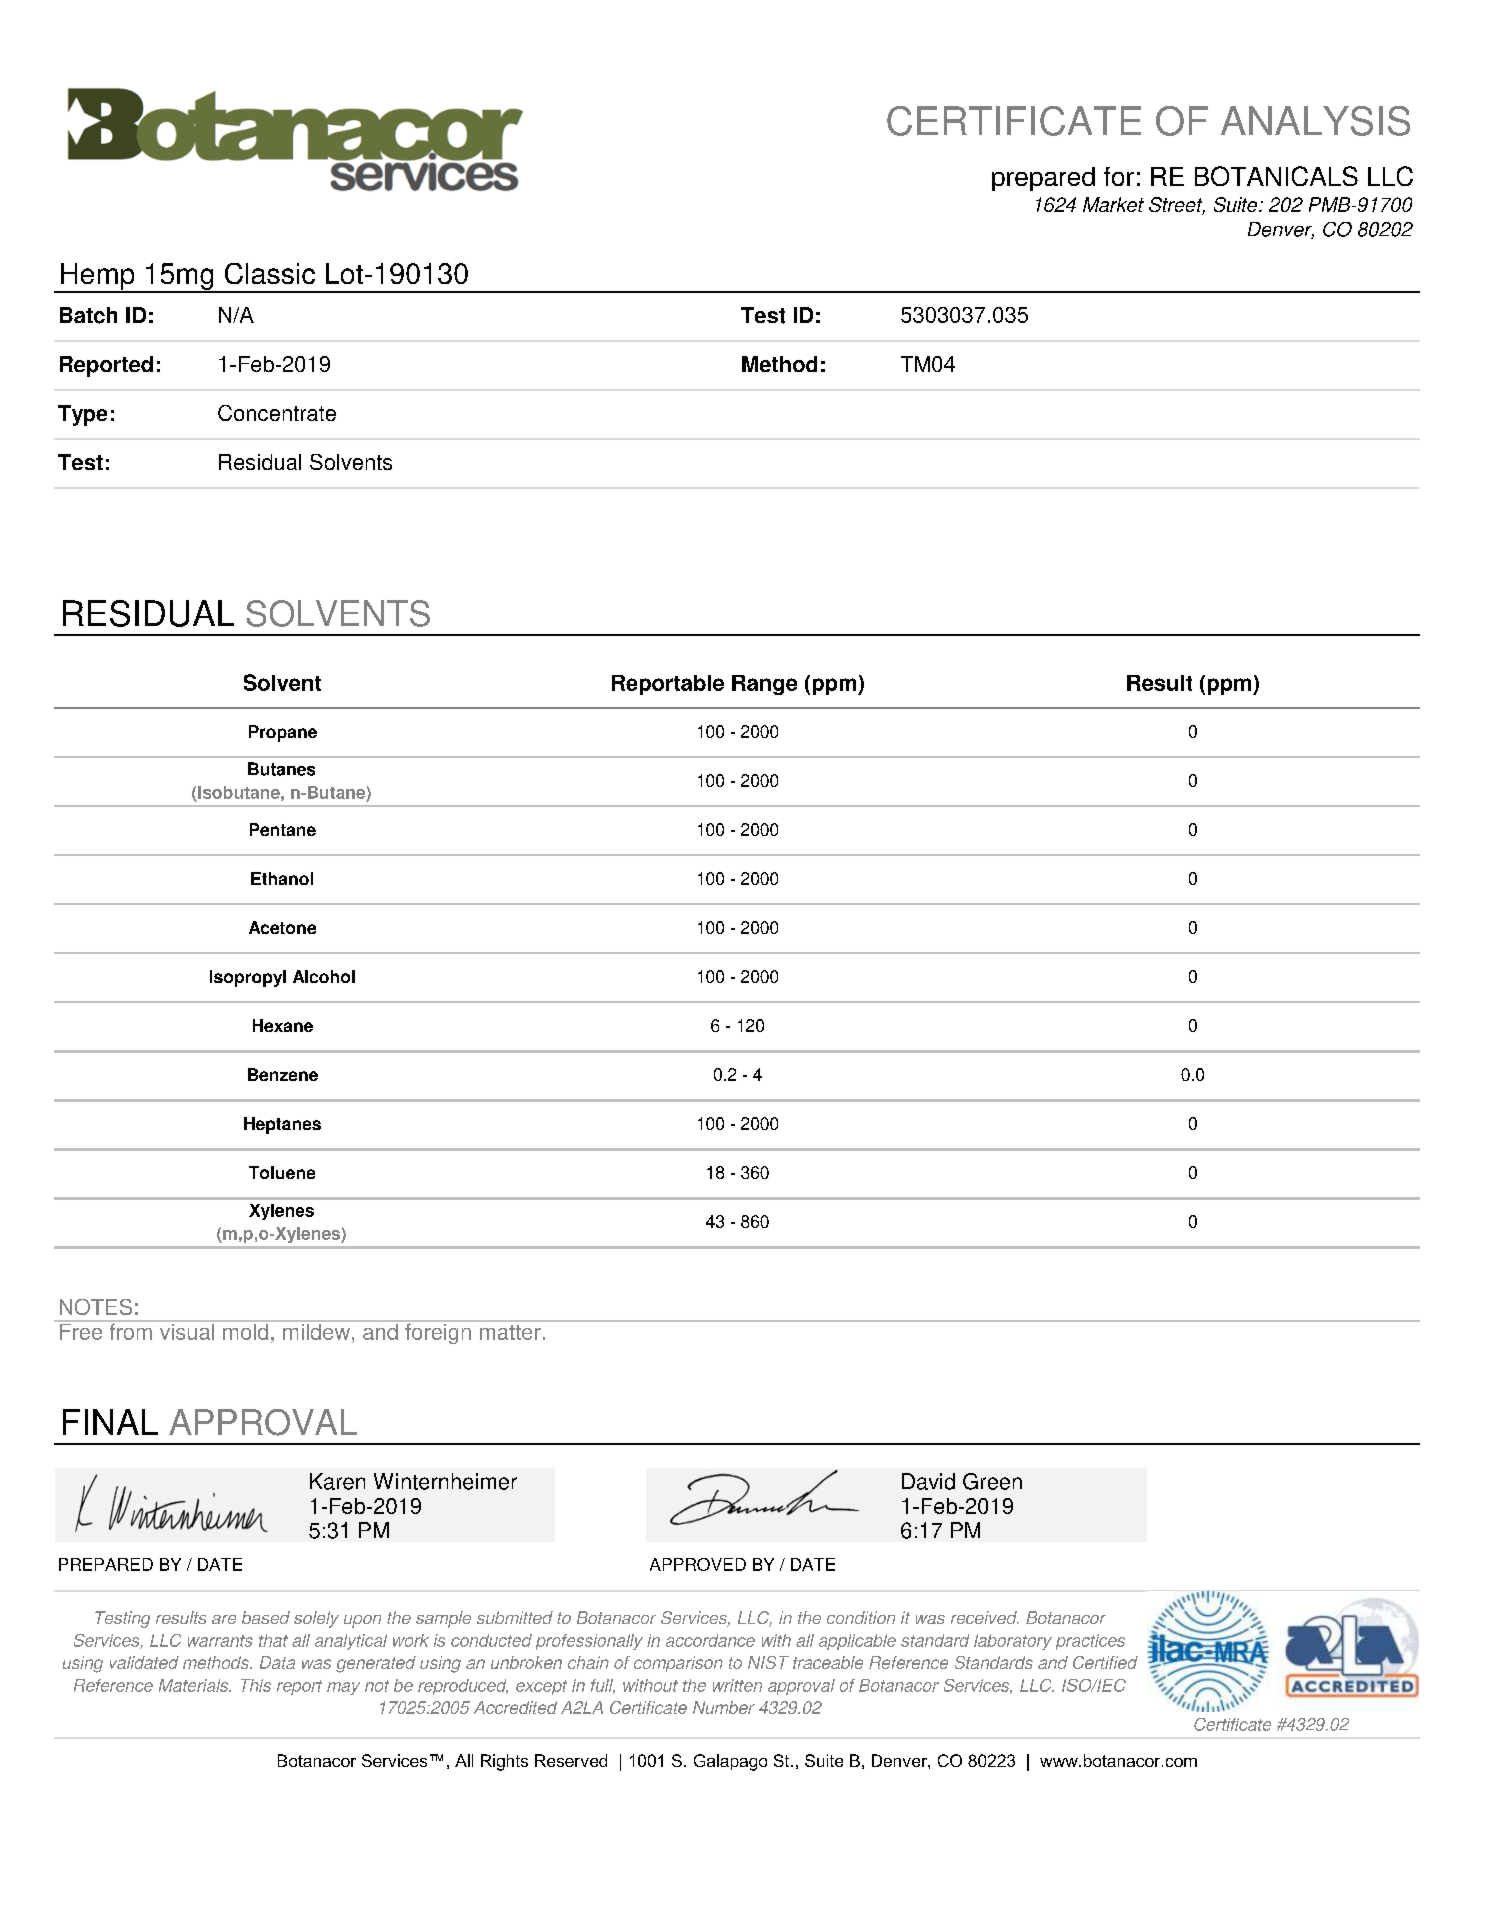  I want to click on This, so click(256, 1685).
